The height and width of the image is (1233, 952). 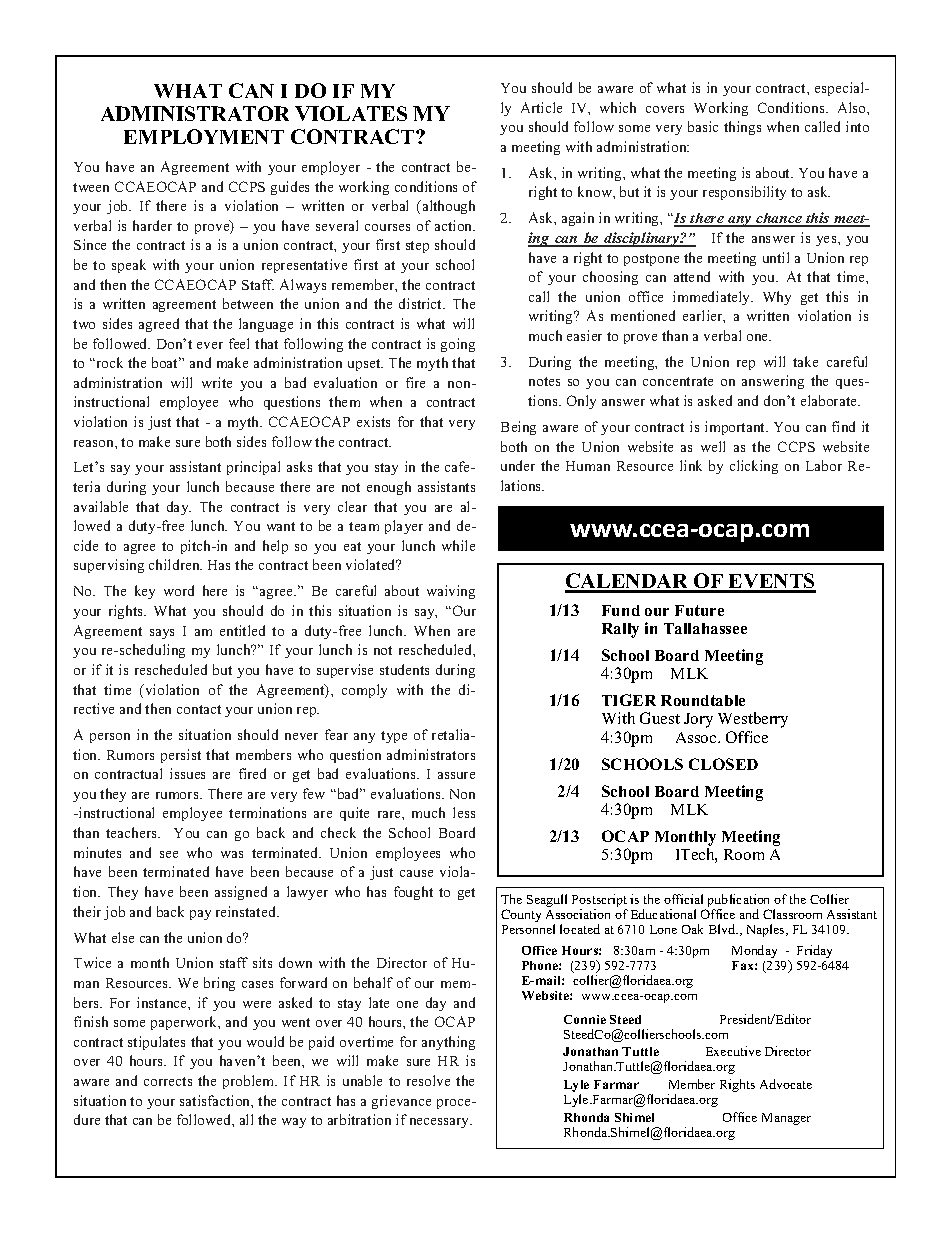 I want to click on take, so click(x=805, y=361).
